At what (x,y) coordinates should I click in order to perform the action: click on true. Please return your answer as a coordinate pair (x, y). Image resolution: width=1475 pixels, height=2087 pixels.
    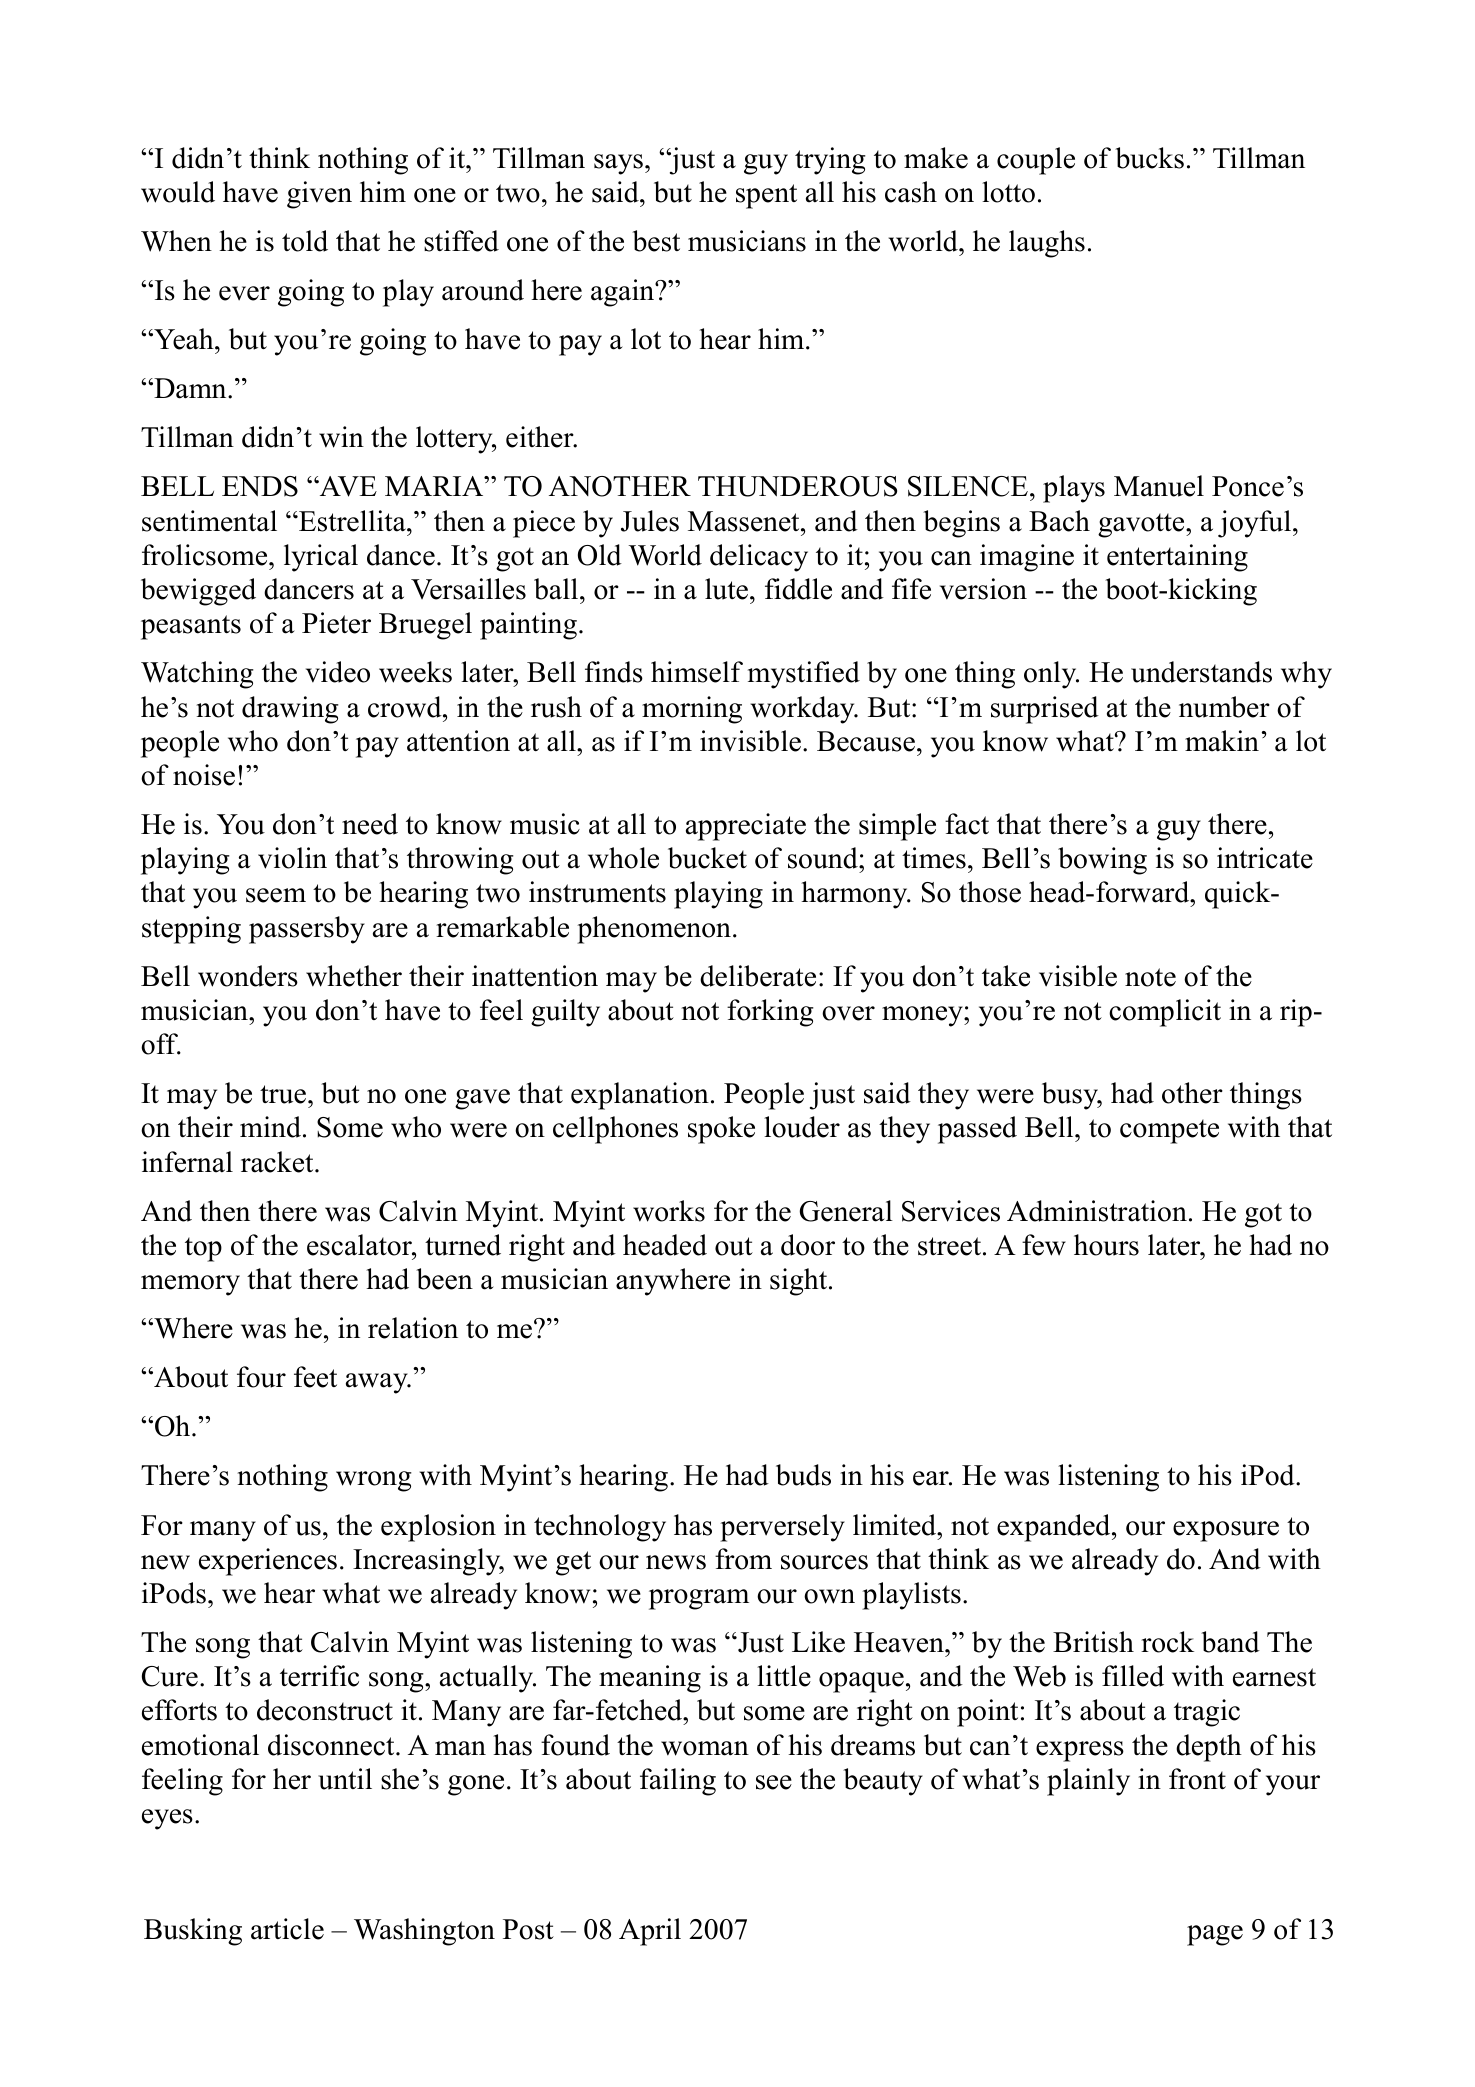
    Looking at the image, I should click on (283, 1094).
